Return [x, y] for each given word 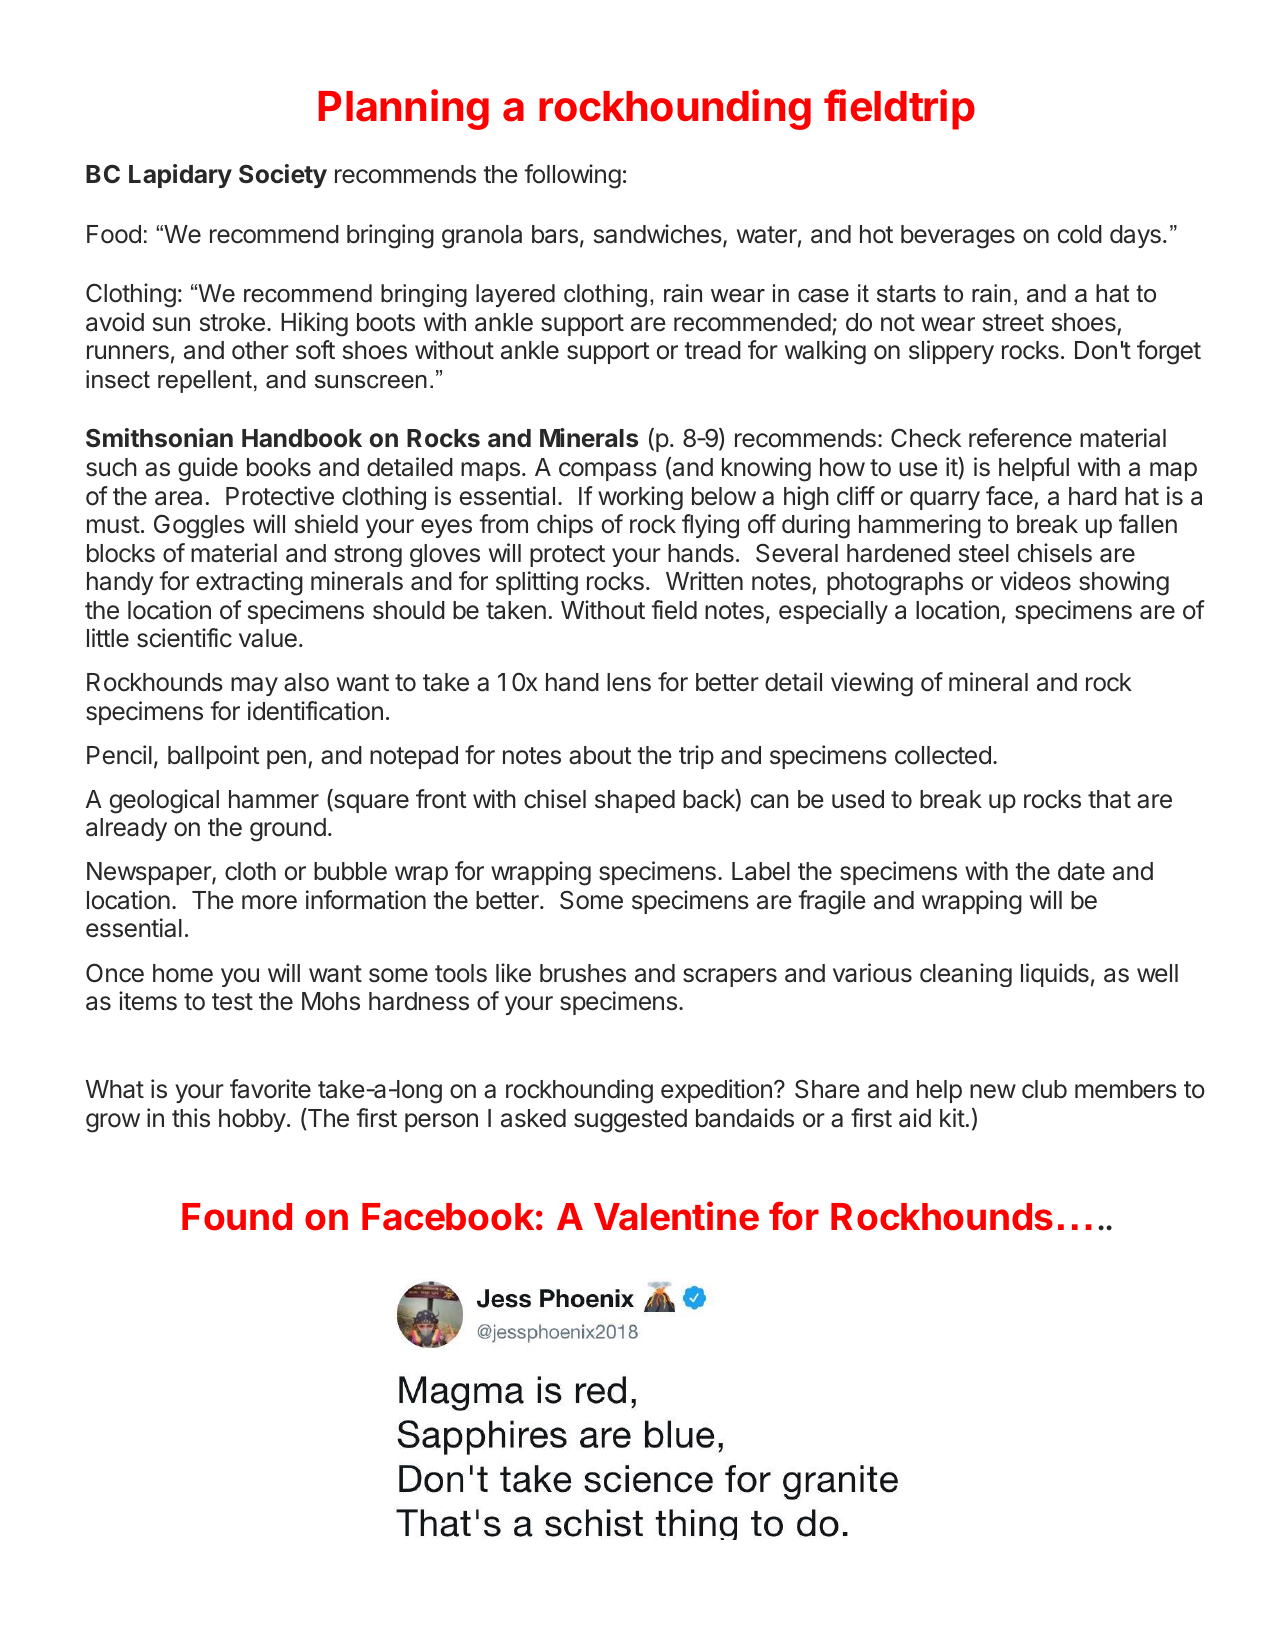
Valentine [676, 1216]
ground [288, 830]
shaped [635, 801]
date [1081, 871]
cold [1080, 234]
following [572, 176]
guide [208, 469]
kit [952, 1117]
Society [283, 176]
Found [237, 1217]
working [640, 498]
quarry [945, 500]
